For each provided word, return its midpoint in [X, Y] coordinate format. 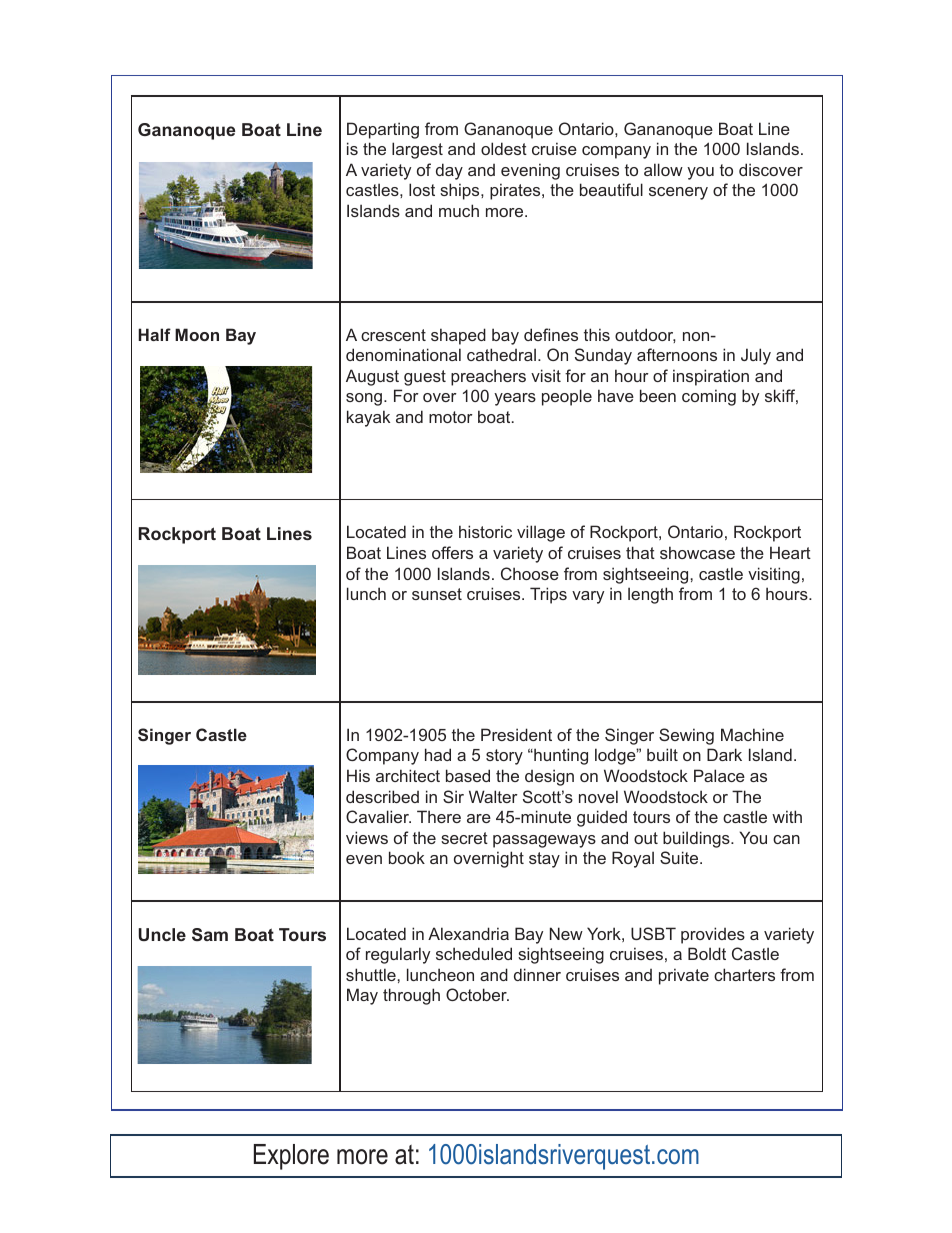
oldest [504, 148]
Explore [291, 1157]
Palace [719, 775]
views [367, 837]
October [477, 994]
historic [485, 531]
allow [663, 169]
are [479, 818]
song [364, 399]
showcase [697, 552]
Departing [383, 130]
